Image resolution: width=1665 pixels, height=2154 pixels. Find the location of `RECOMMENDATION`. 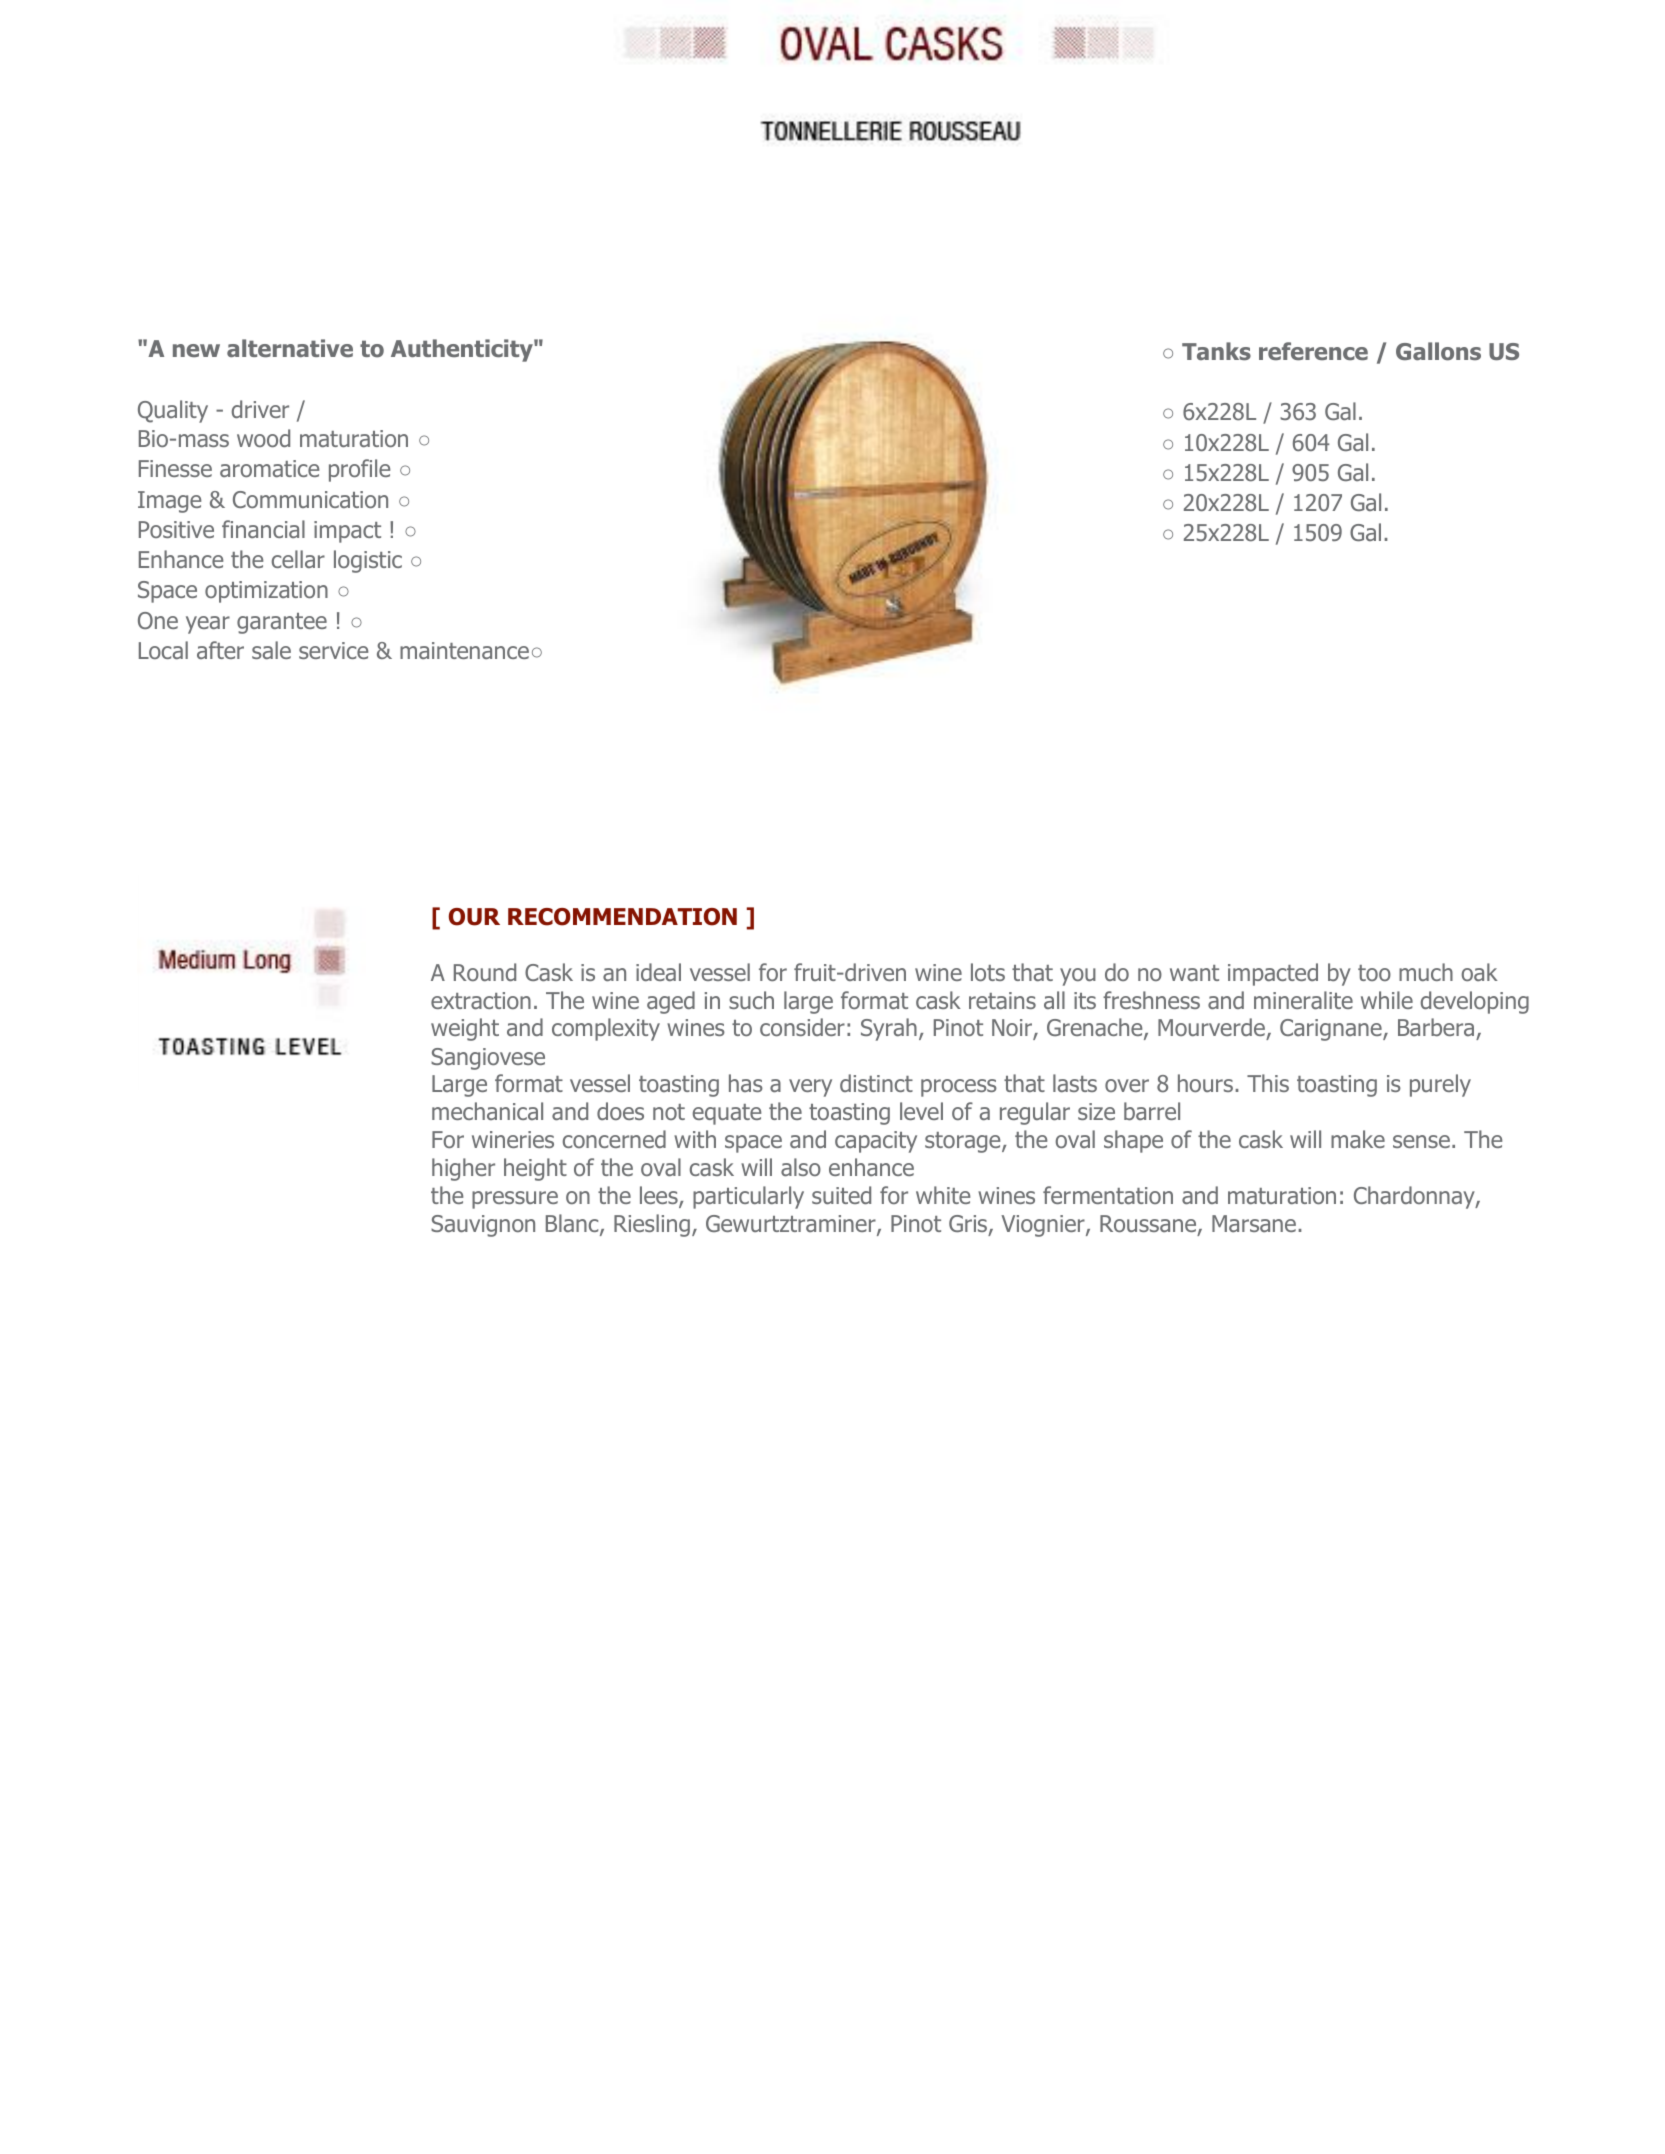

RECOMMENDATION is located at coordinates (622, 917).
